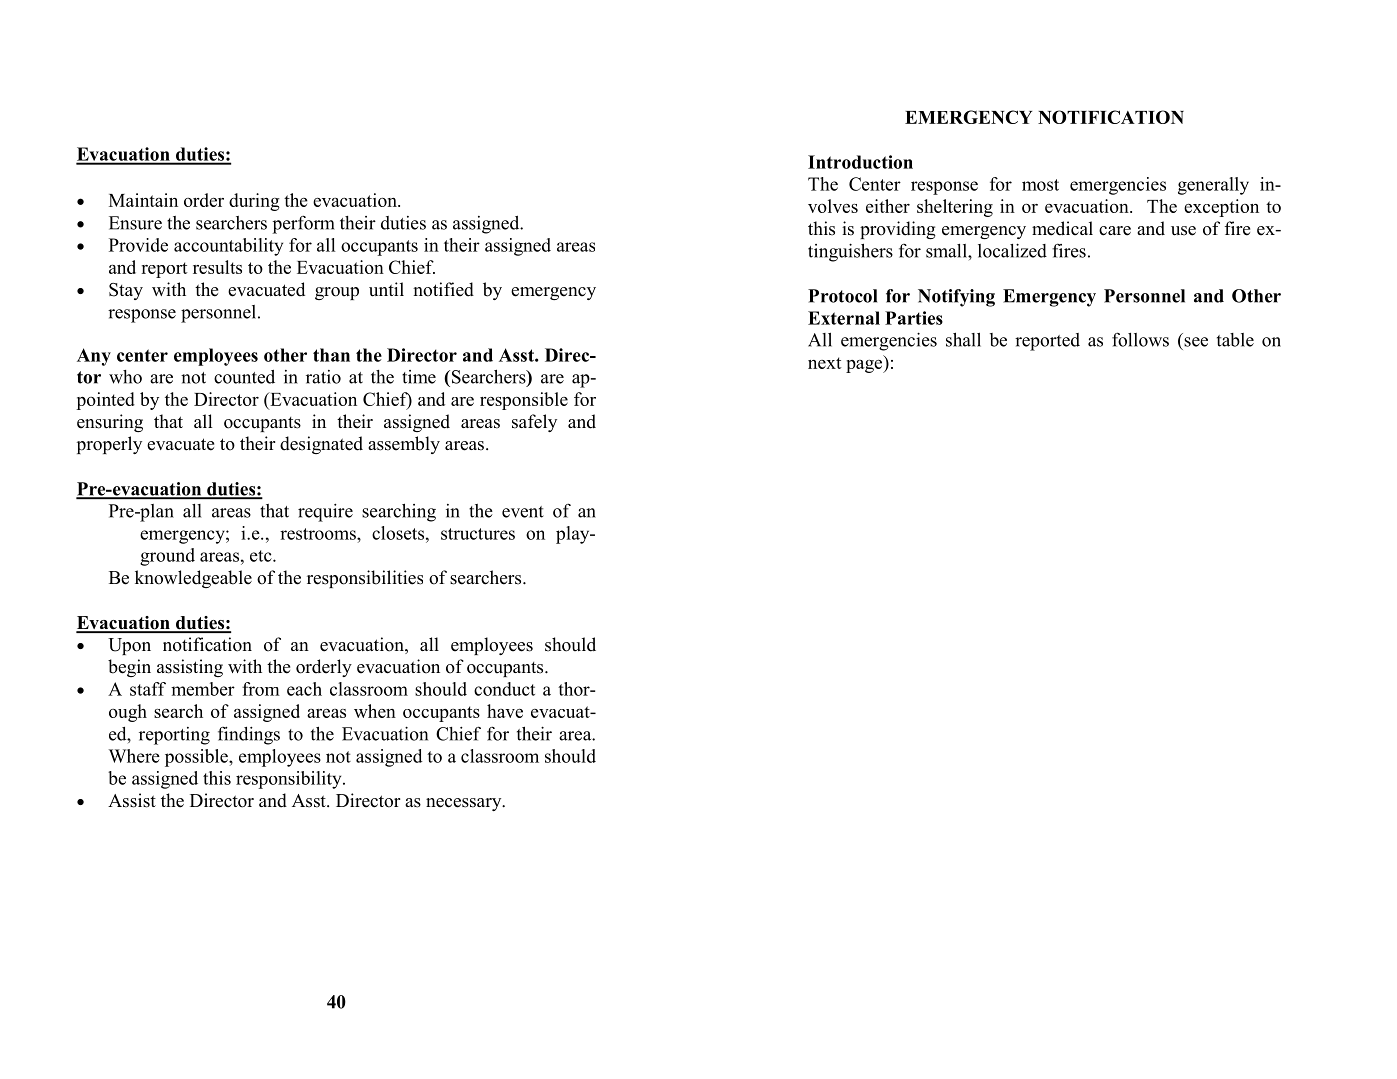 The width and height of the image is (1397, 1079). I want to click on most, so click(1040, 185).
